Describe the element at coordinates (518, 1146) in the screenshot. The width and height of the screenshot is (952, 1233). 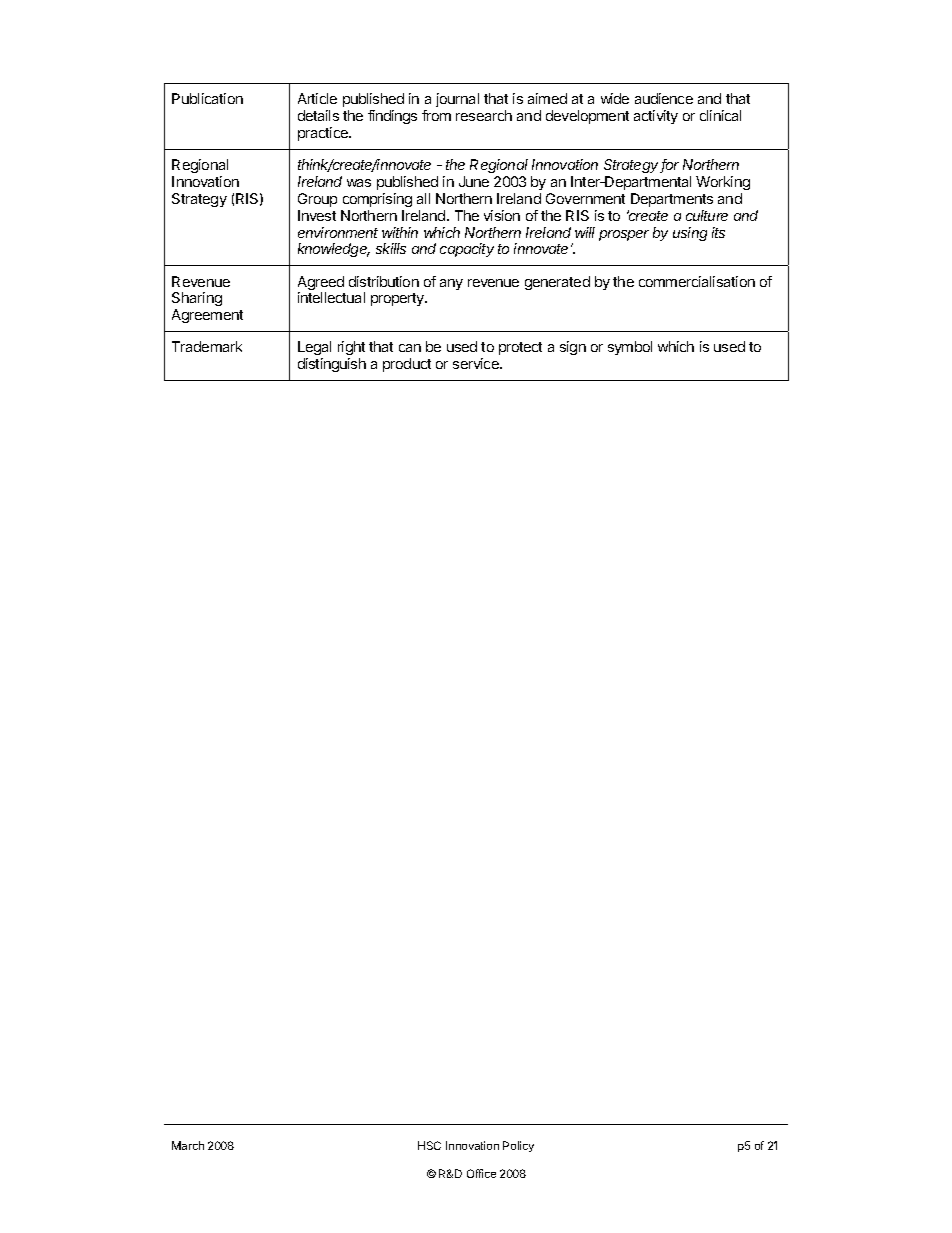
I see `Policy` at that location.
